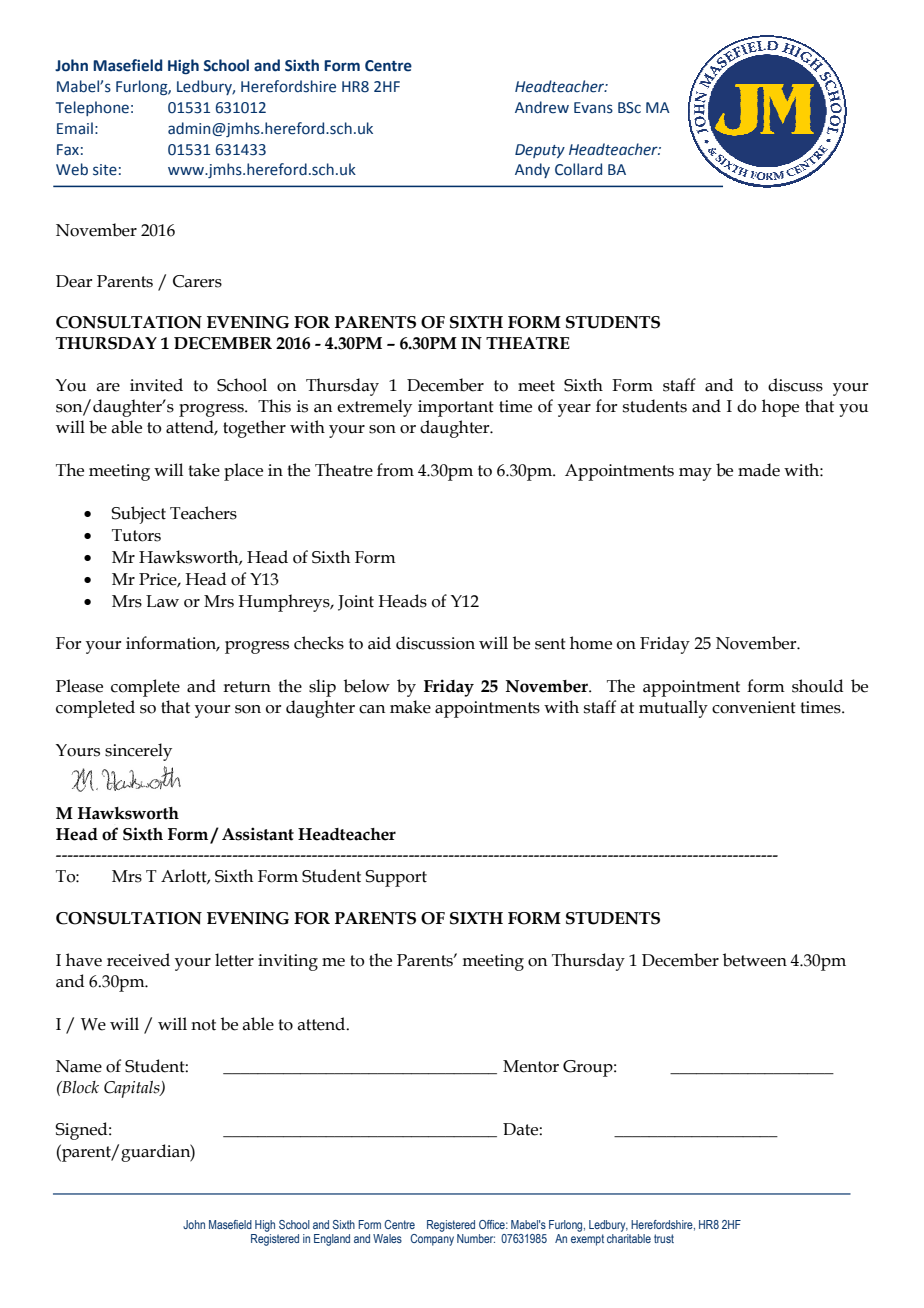 This screenshot has height=1308, width=924. What do you see at coordinates (133, 1089) in the screenshot?
I see `Capitals` at bounding box center [133, 1089].
